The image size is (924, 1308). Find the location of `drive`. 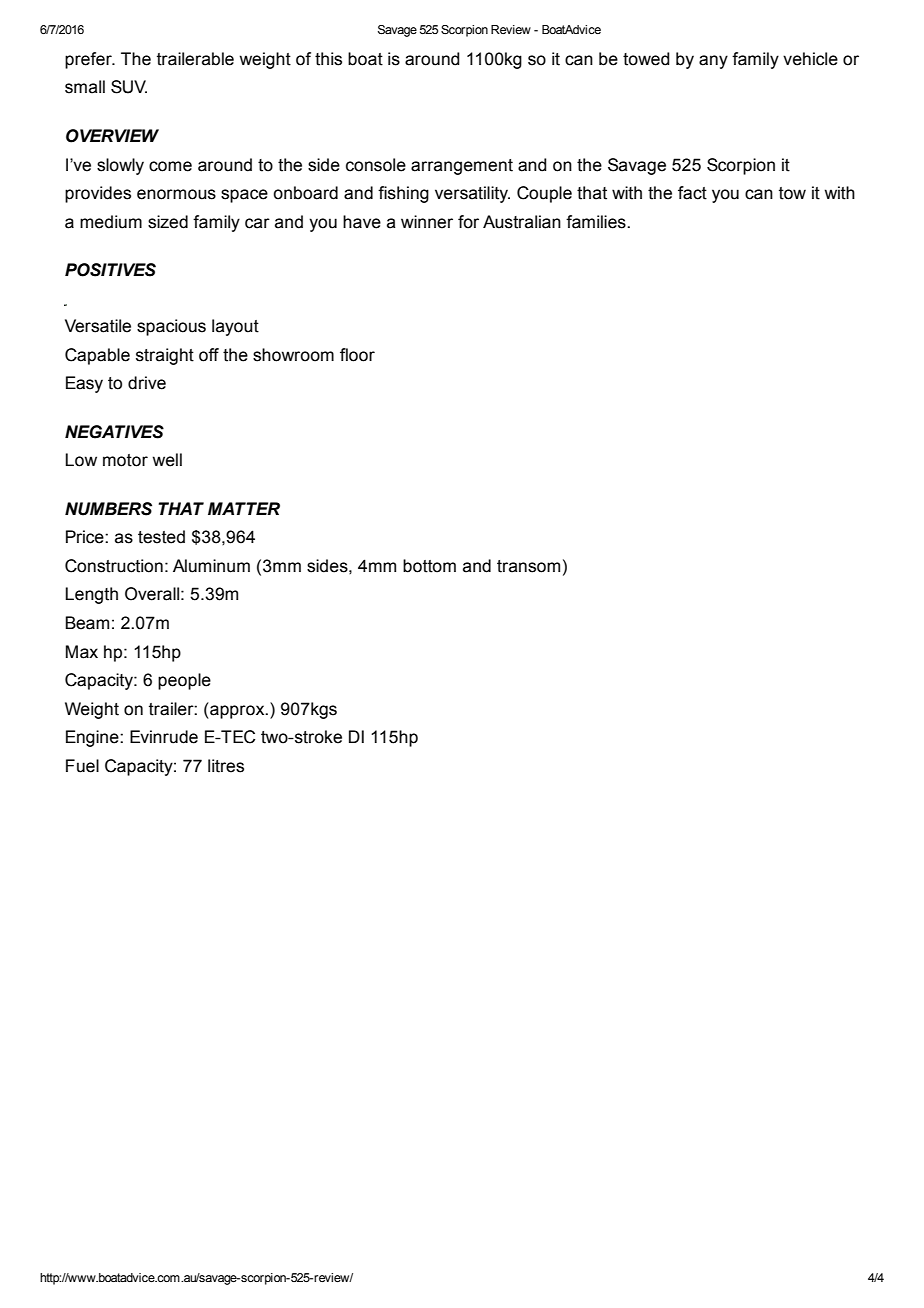

drive is located at coordinates (147, 383).
